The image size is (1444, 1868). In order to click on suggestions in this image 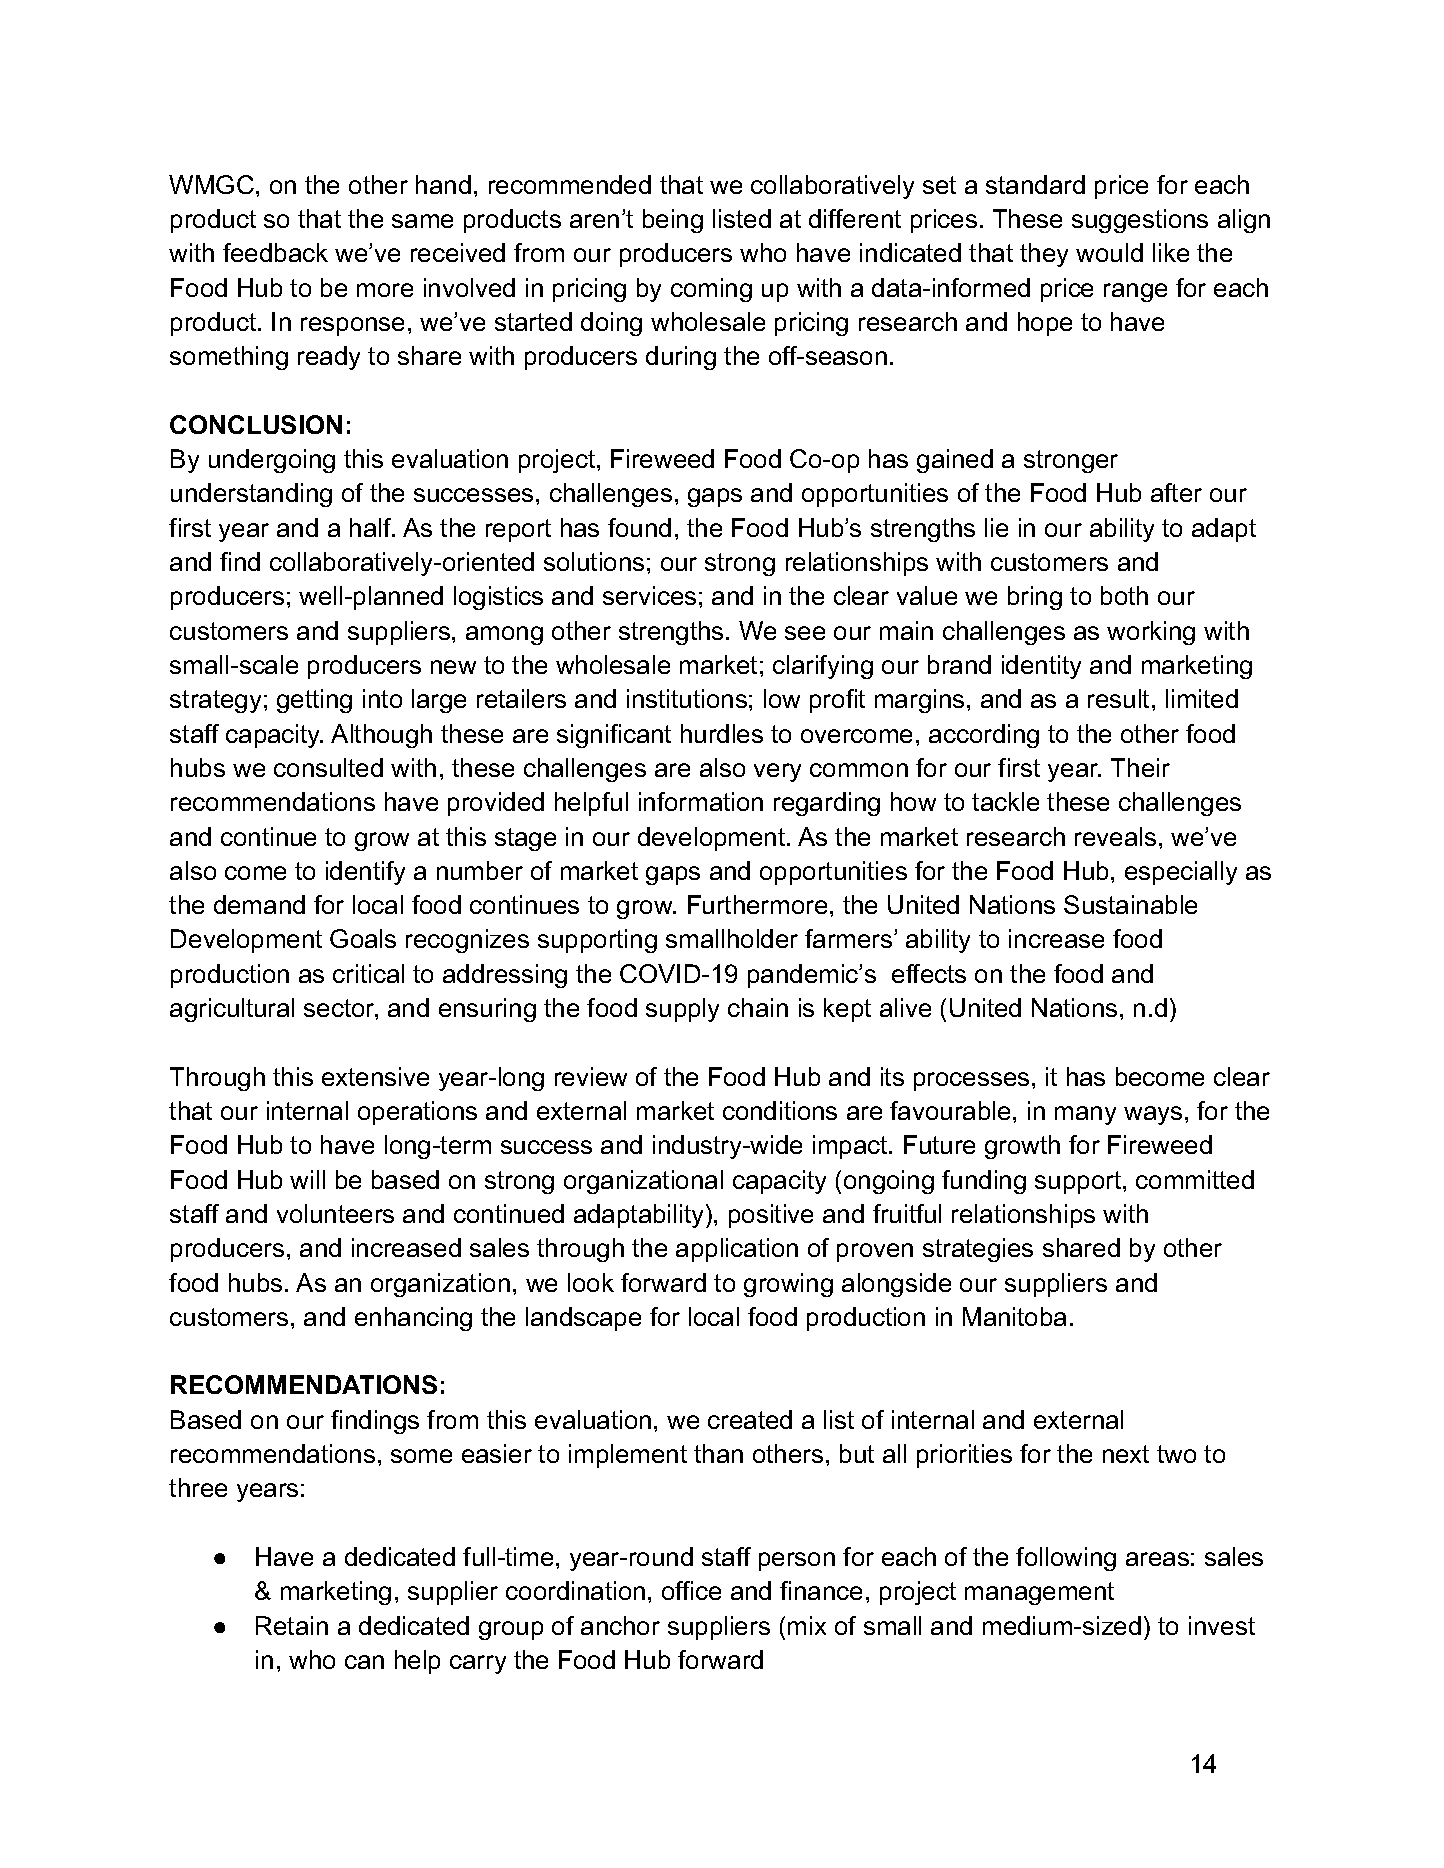, I will do `click(1140, 221)`.
